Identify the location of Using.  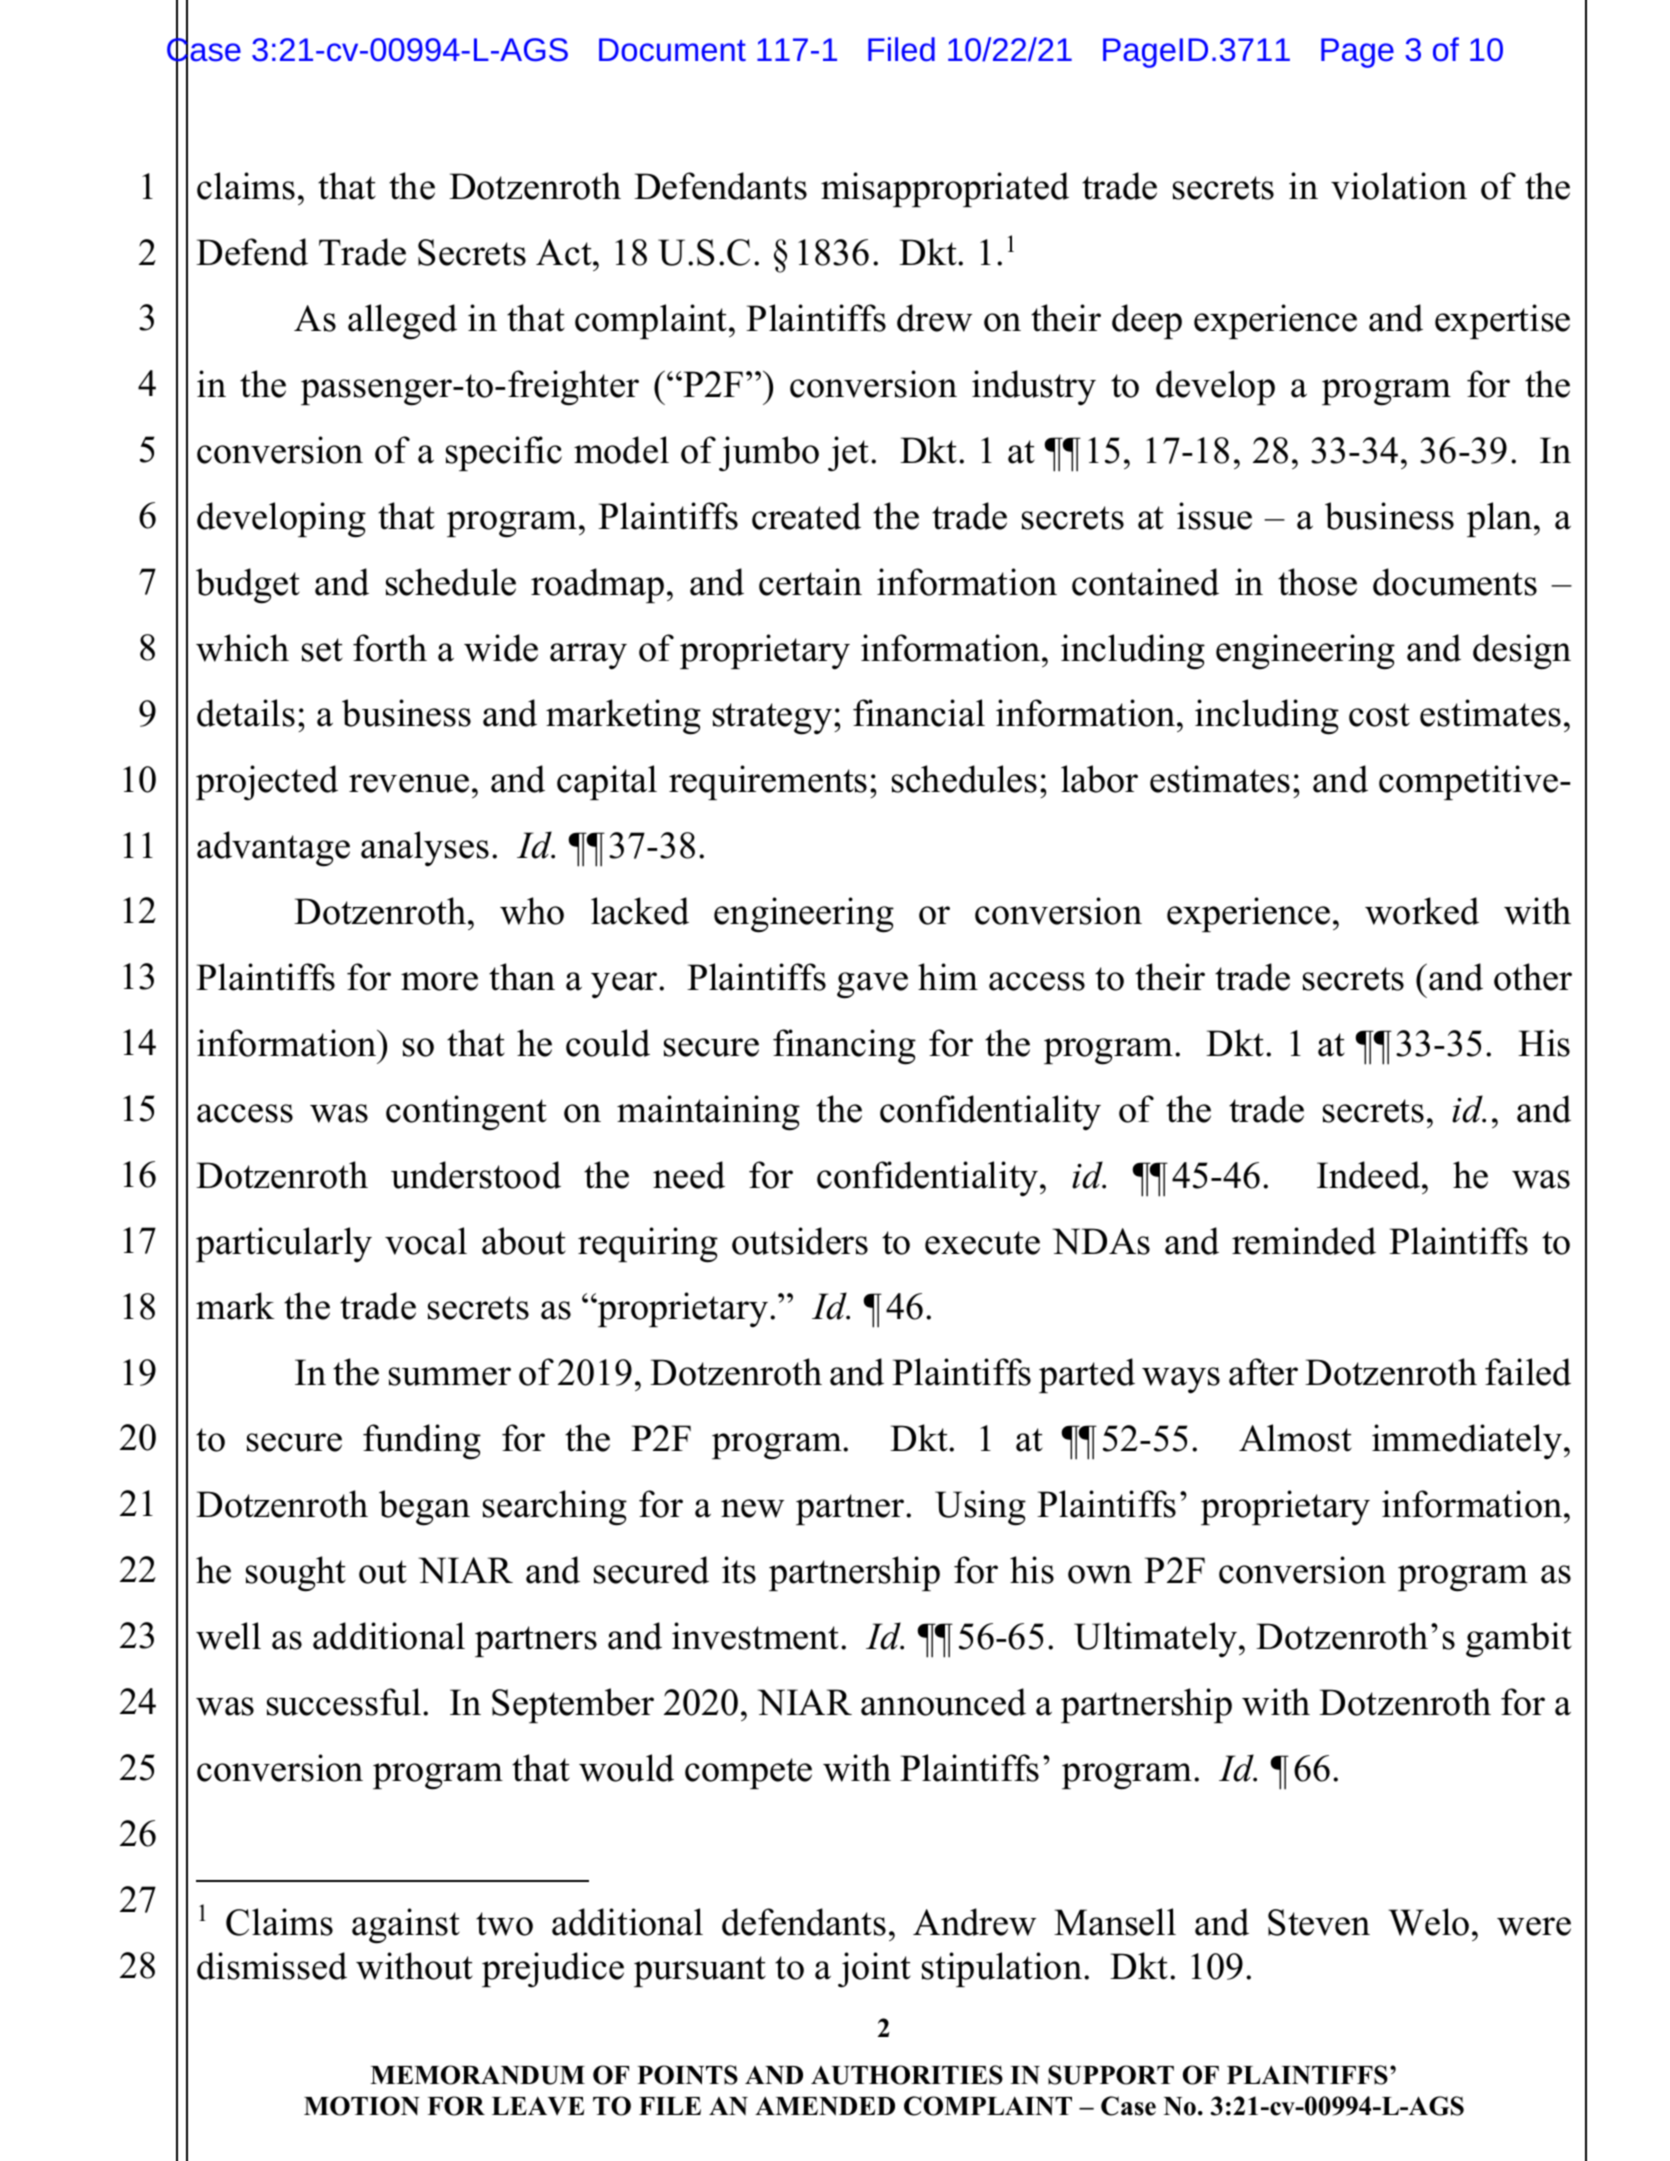
(980, 1508).
